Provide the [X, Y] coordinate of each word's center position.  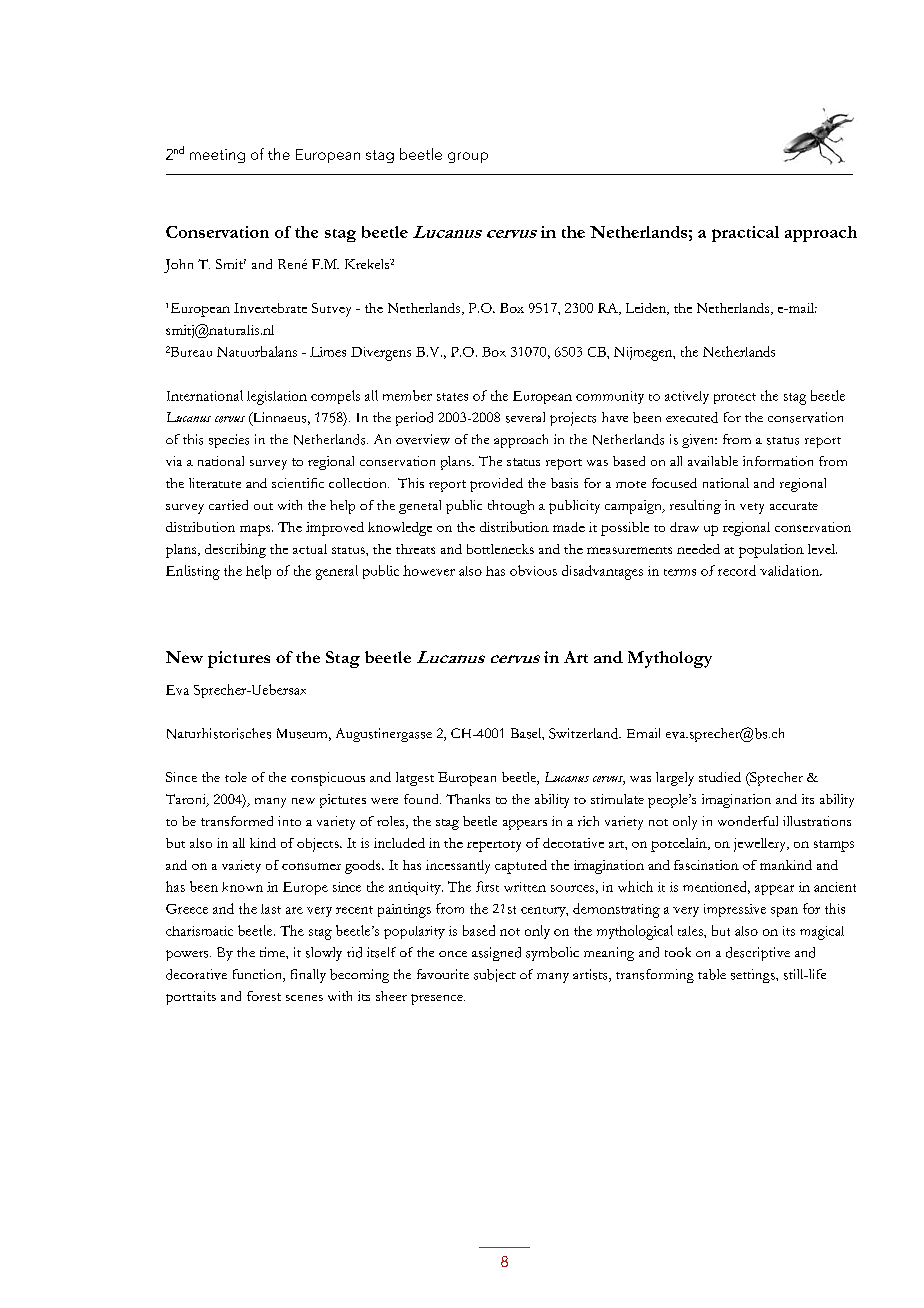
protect [735, 398]
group [468, 157]
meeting [217, 156]
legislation [277, 398]
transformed [237, 821]
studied [720, 777]
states [452, 397]
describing [235, 550]
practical [745, 234]
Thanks [468, 799]
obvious [533, 570]
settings [754, 976]
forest [264, 996]
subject [495, 975]
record [737, 570]
